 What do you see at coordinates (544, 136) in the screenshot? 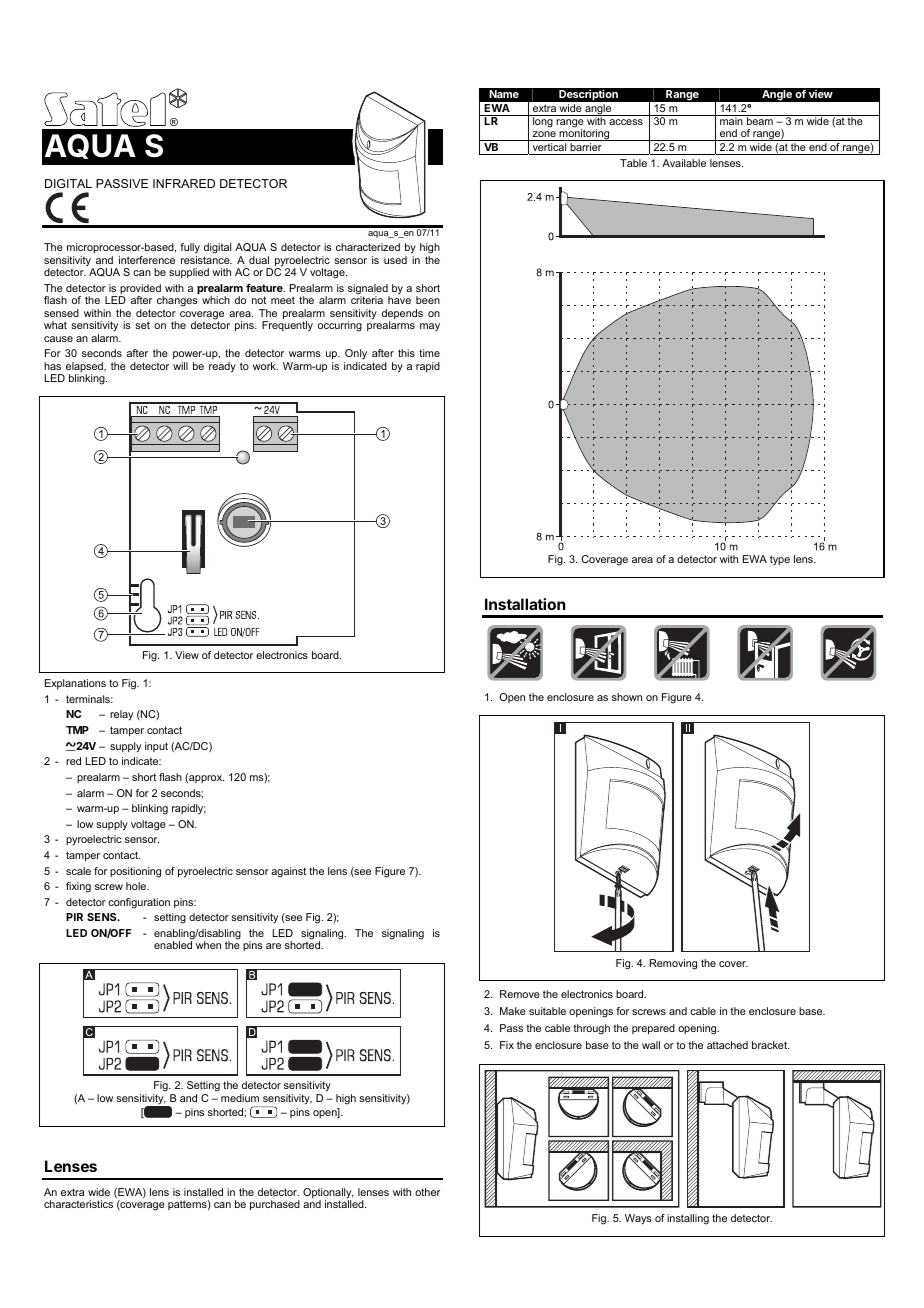
I see `zone` at bounding box center [544, 136].
